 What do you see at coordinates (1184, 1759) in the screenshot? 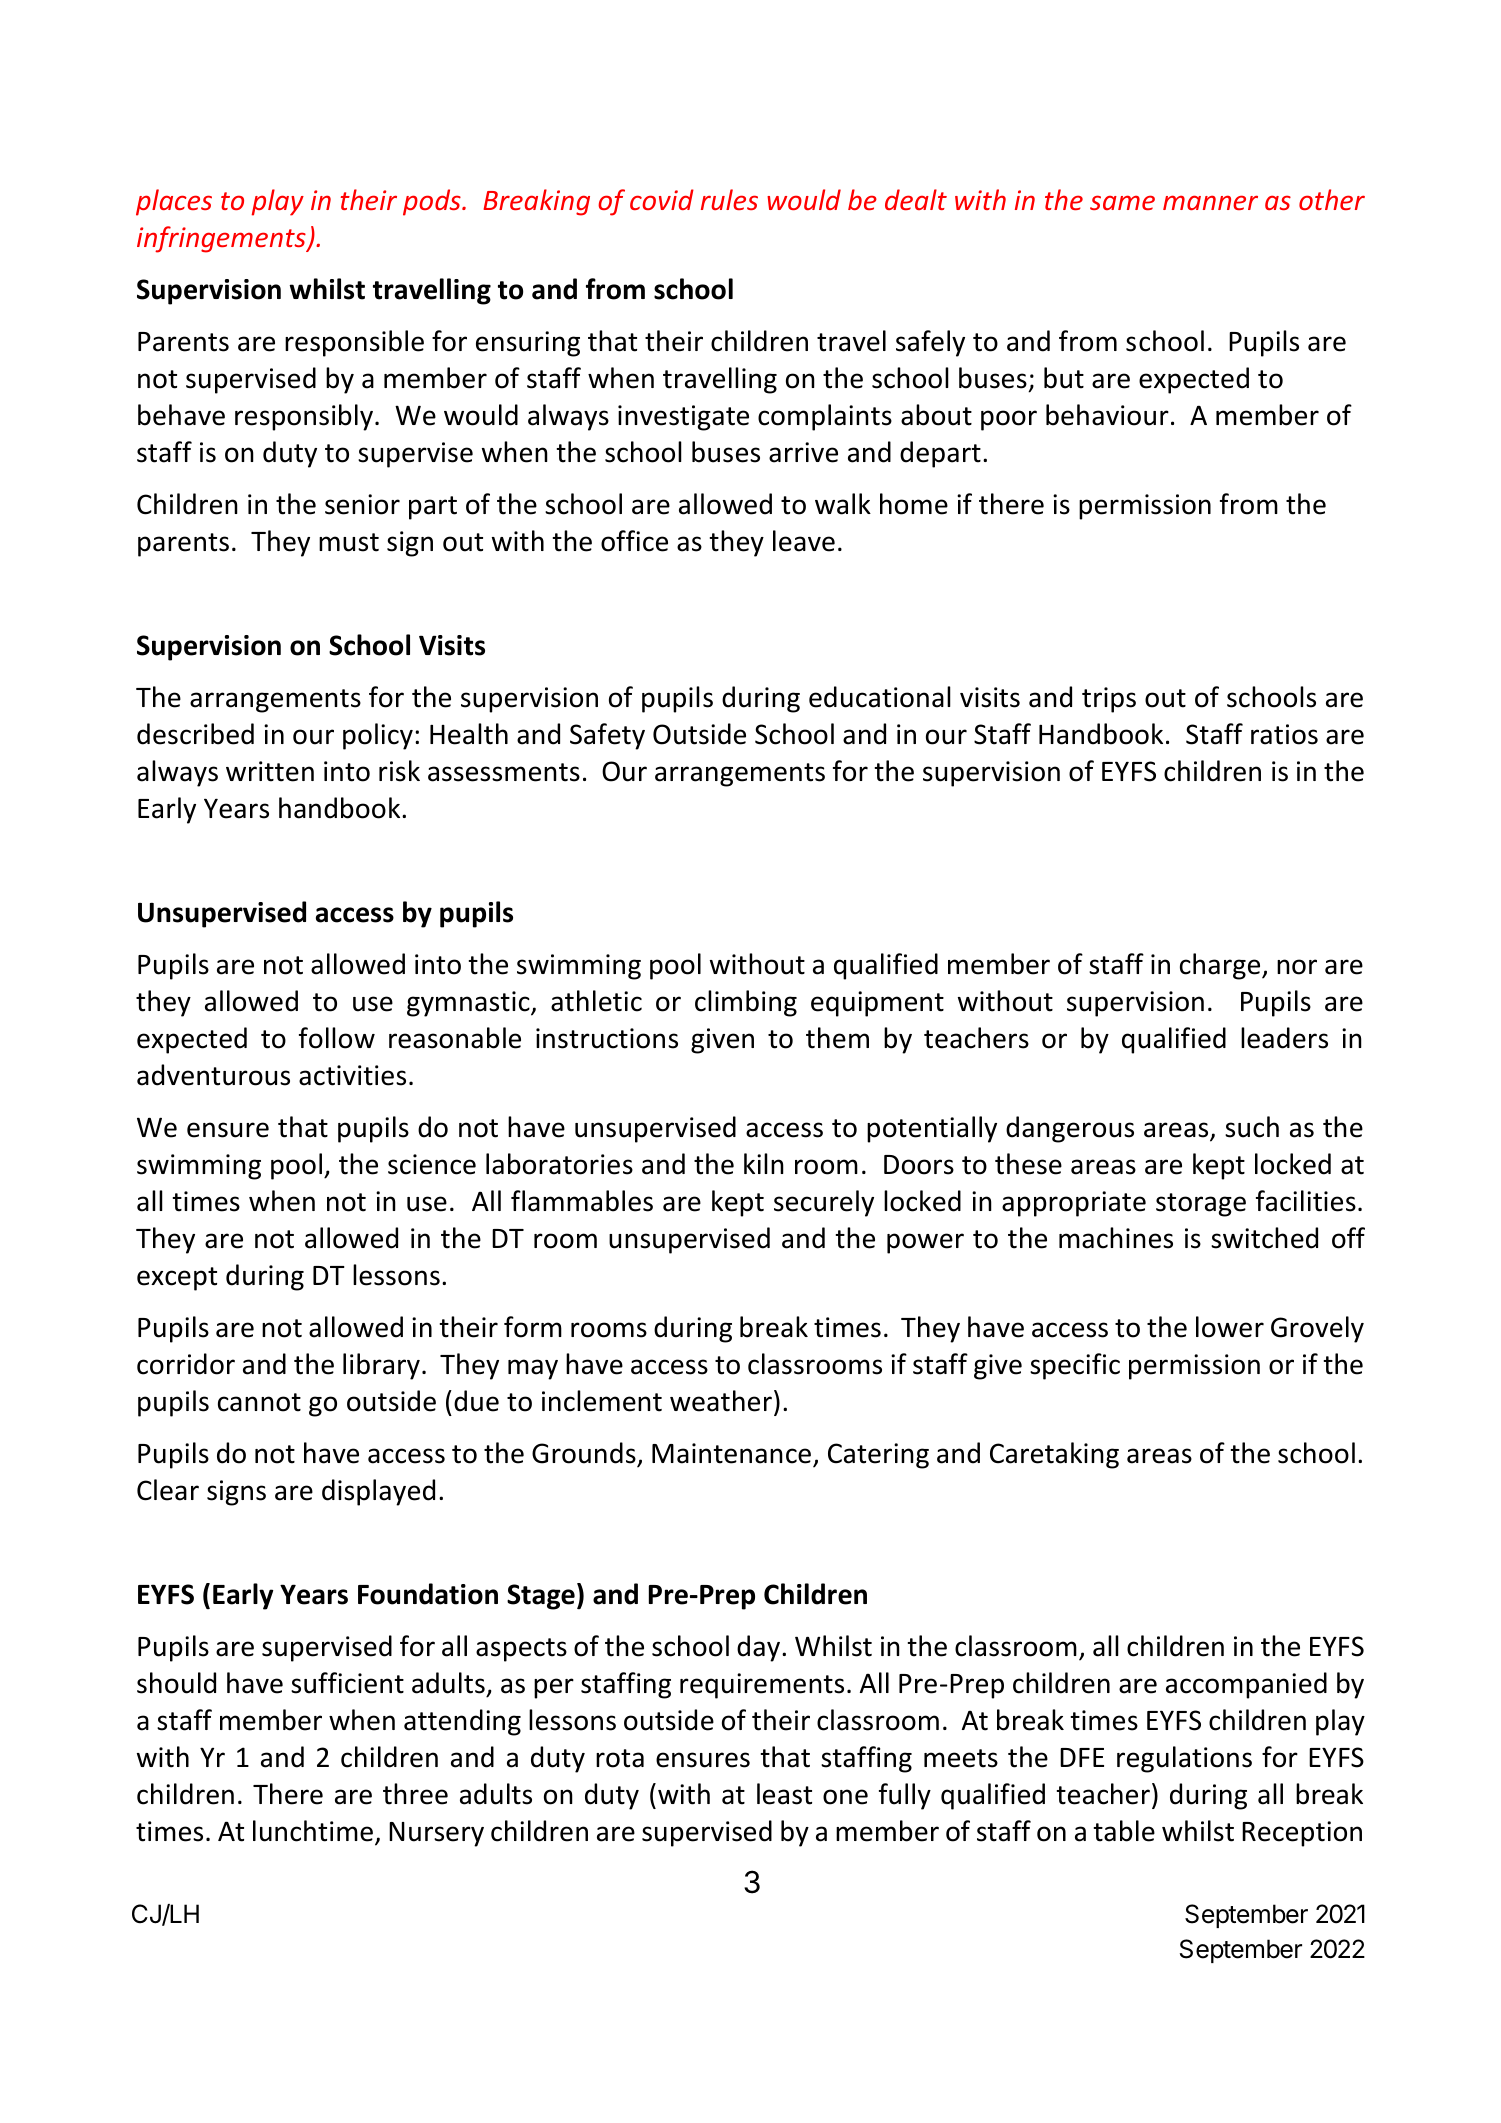
I see `regulations` at bounding box center [1184, 1759].
